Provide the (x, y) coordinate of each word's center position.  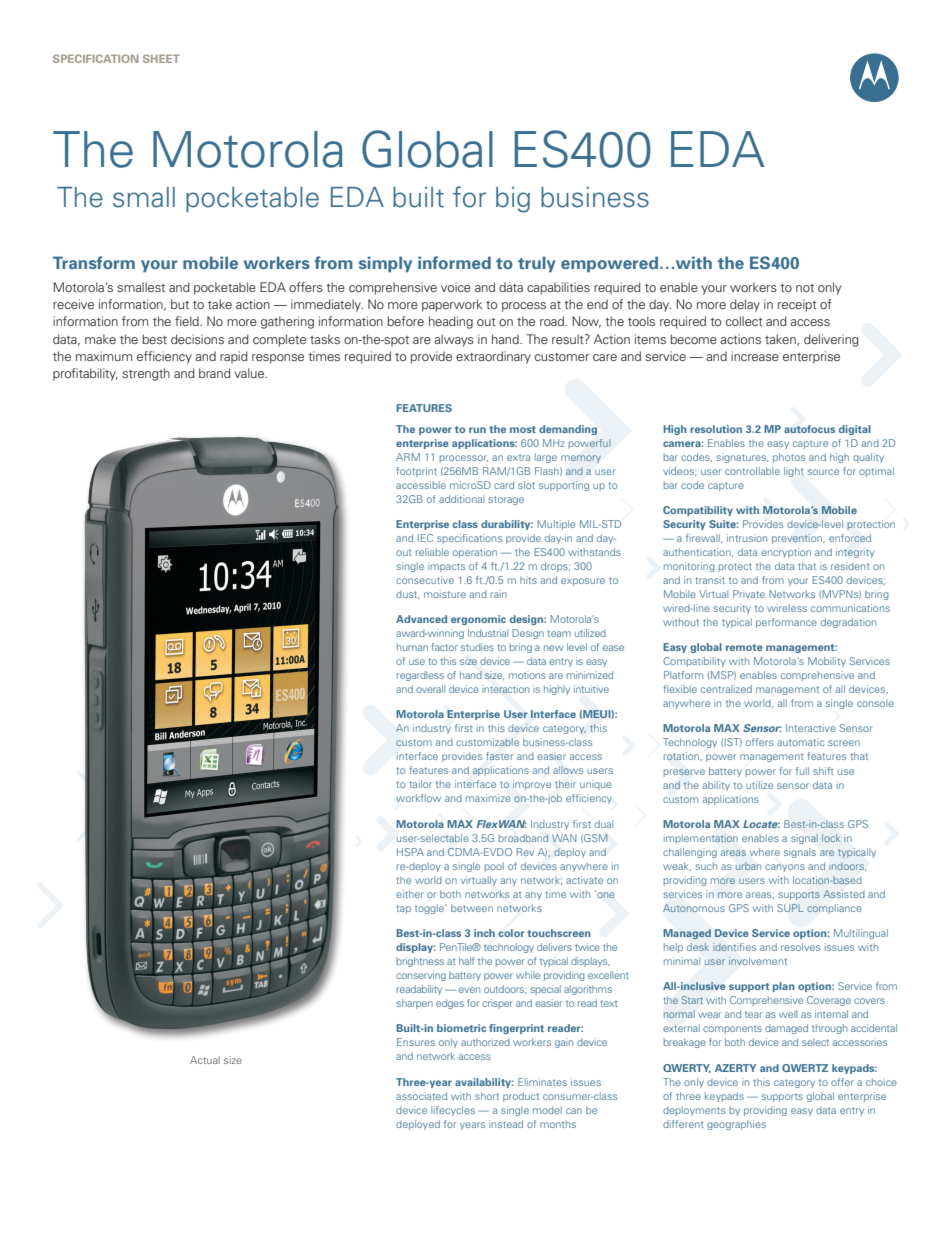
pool (494, 867)
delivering (831, 340)
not (805, 288)
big (513, 200)
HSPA (410, 852)
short (487, 1096)
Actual (205, 1060)
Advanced (421, 619)
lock (831, 838)
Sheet (161, 58)
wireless (787, 608)
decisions (197, 339)
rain (499, 594)
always (454, 340)
